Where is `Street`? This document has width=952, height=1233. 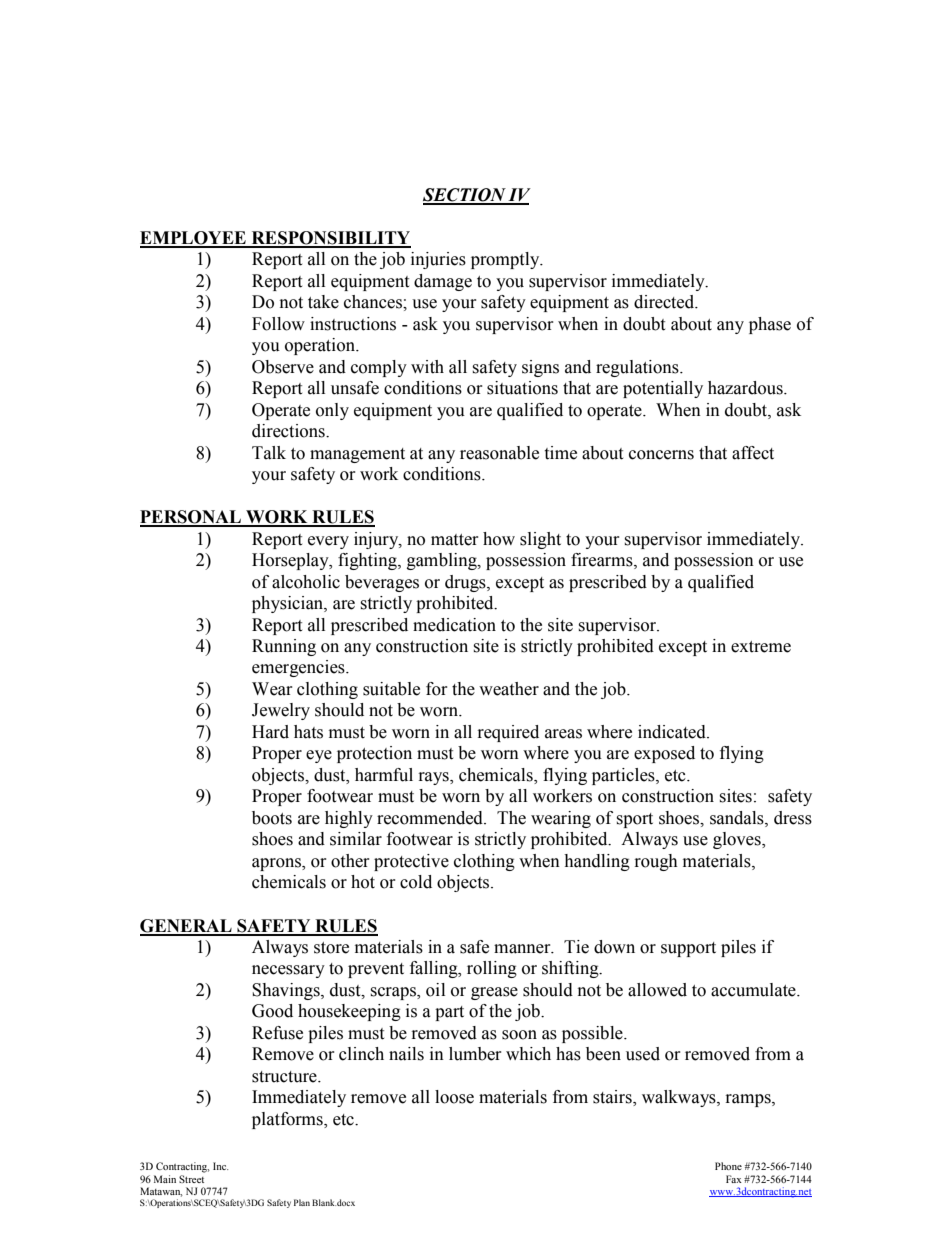
Street is located at coordinates (191, 1179).
